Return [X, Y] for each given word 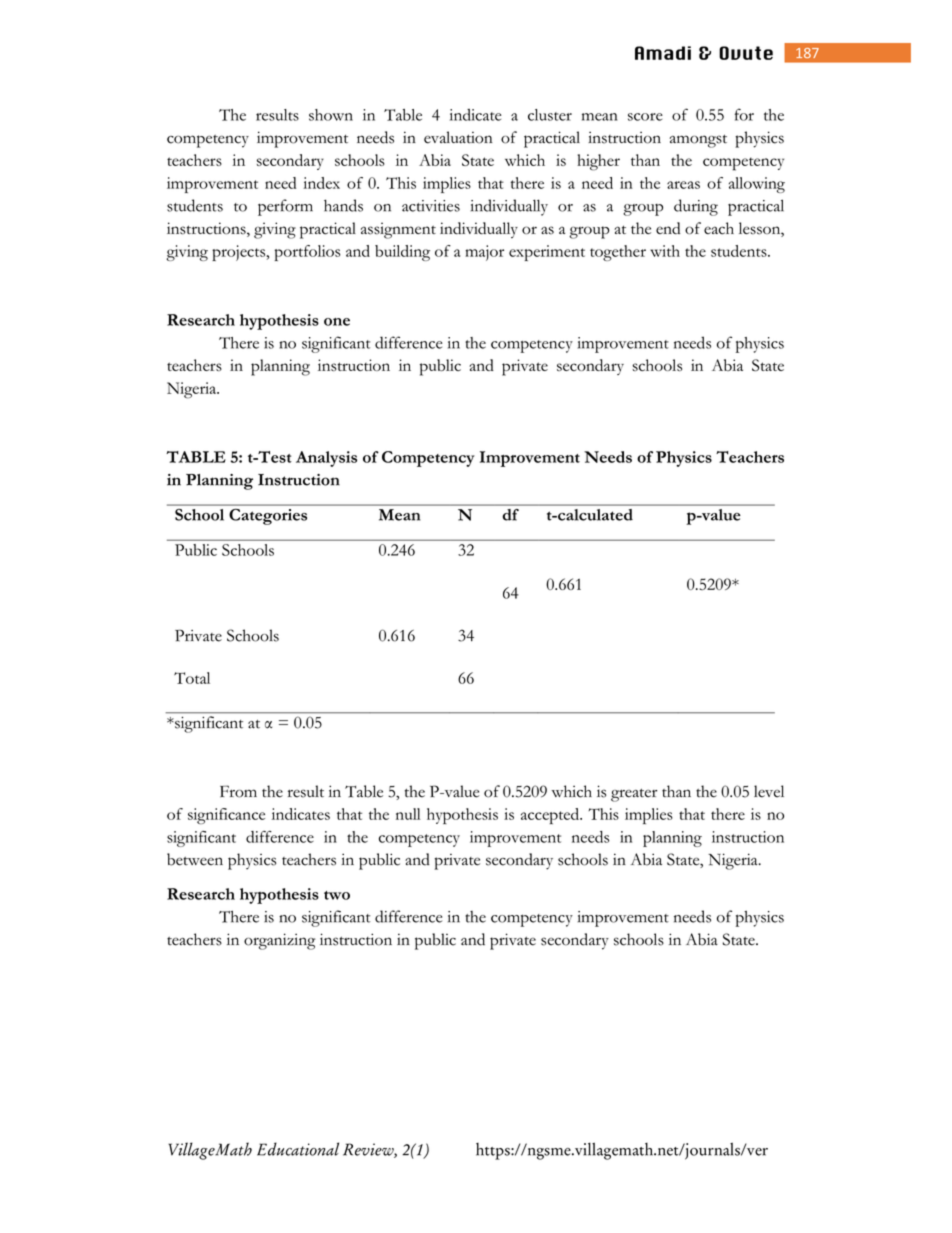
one [337, 322]
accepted [551, 816]
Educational [298, 1149]
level [769, 791]
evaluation [458, 137]
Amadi [663, 53]
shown [331, 115]
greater [634, 795]
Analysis [326, 459]
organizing [280, 941]
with [665, 251]
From [238, 791]
